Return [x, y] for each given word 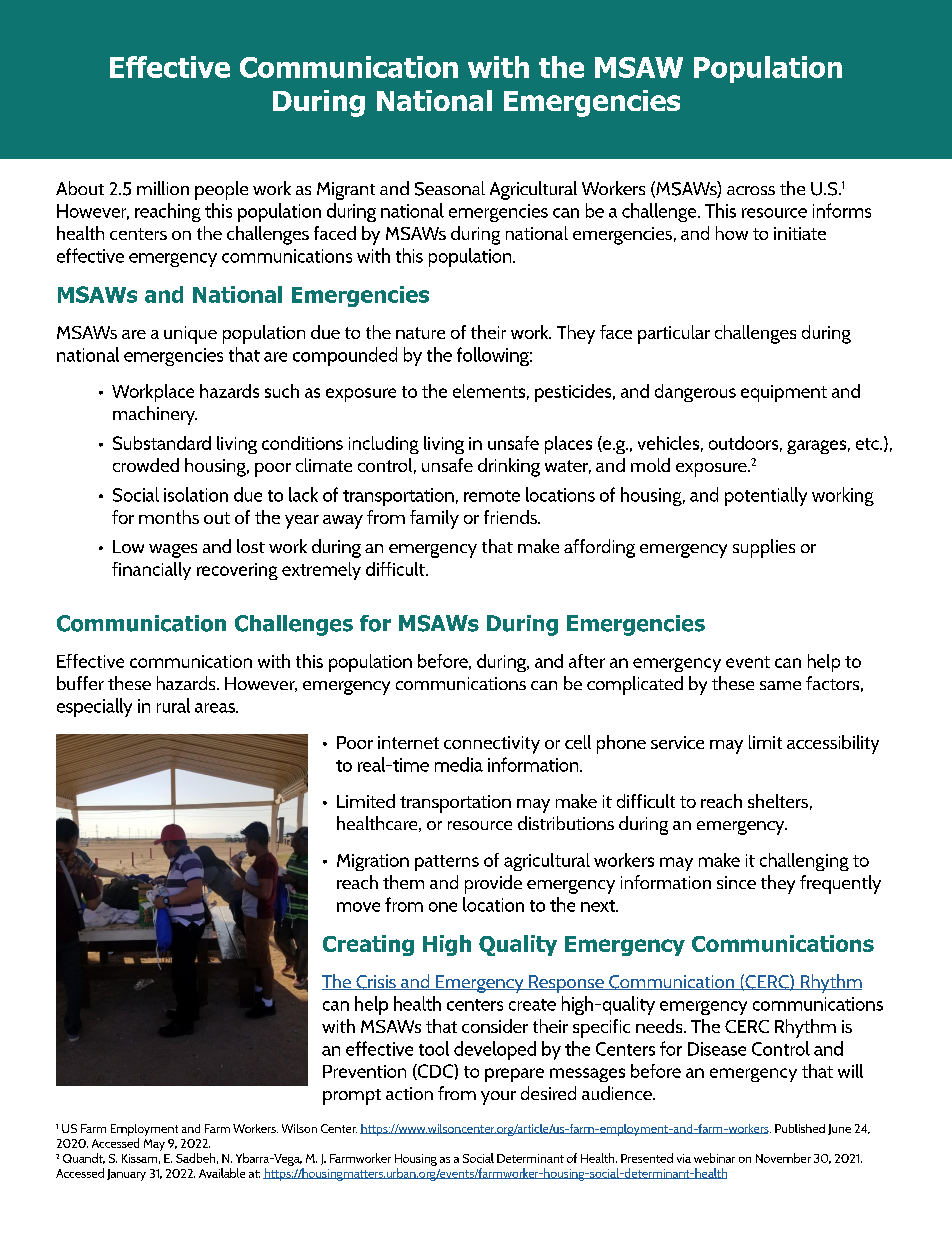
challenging [804, 862]
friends [512, 517]
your [498, 1098]
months [169, 517]
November [783, 1158]
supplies [764, 548]
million [163, 188]
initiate [800, 233]
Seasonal [450, 188]
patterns [447, 863]
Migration [373, 862]
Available [222, 1173]
